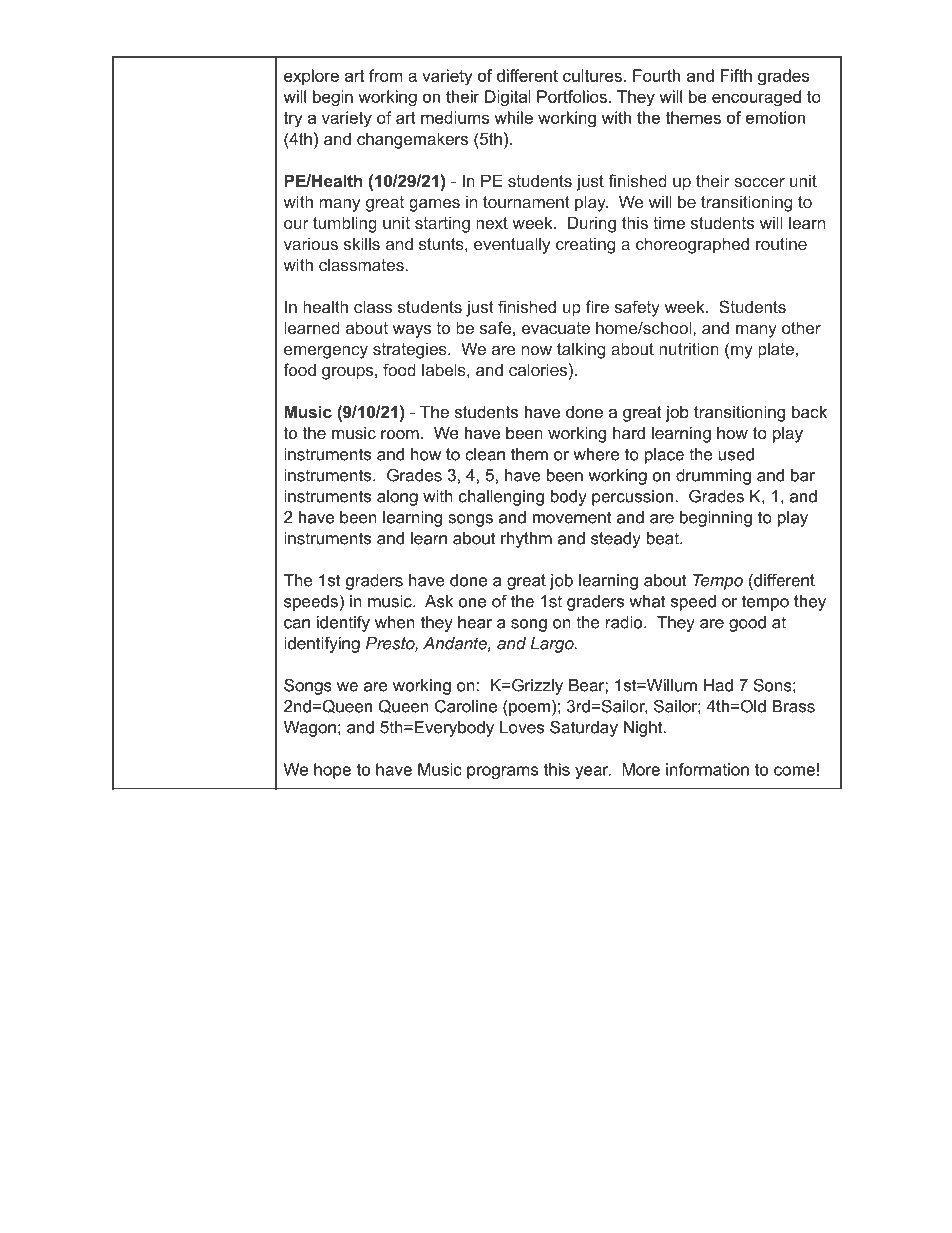 The image size is (952, 1233). Describe the element at coordinates (756, 98) in the screenshot. I see `encouraged` at that location.
